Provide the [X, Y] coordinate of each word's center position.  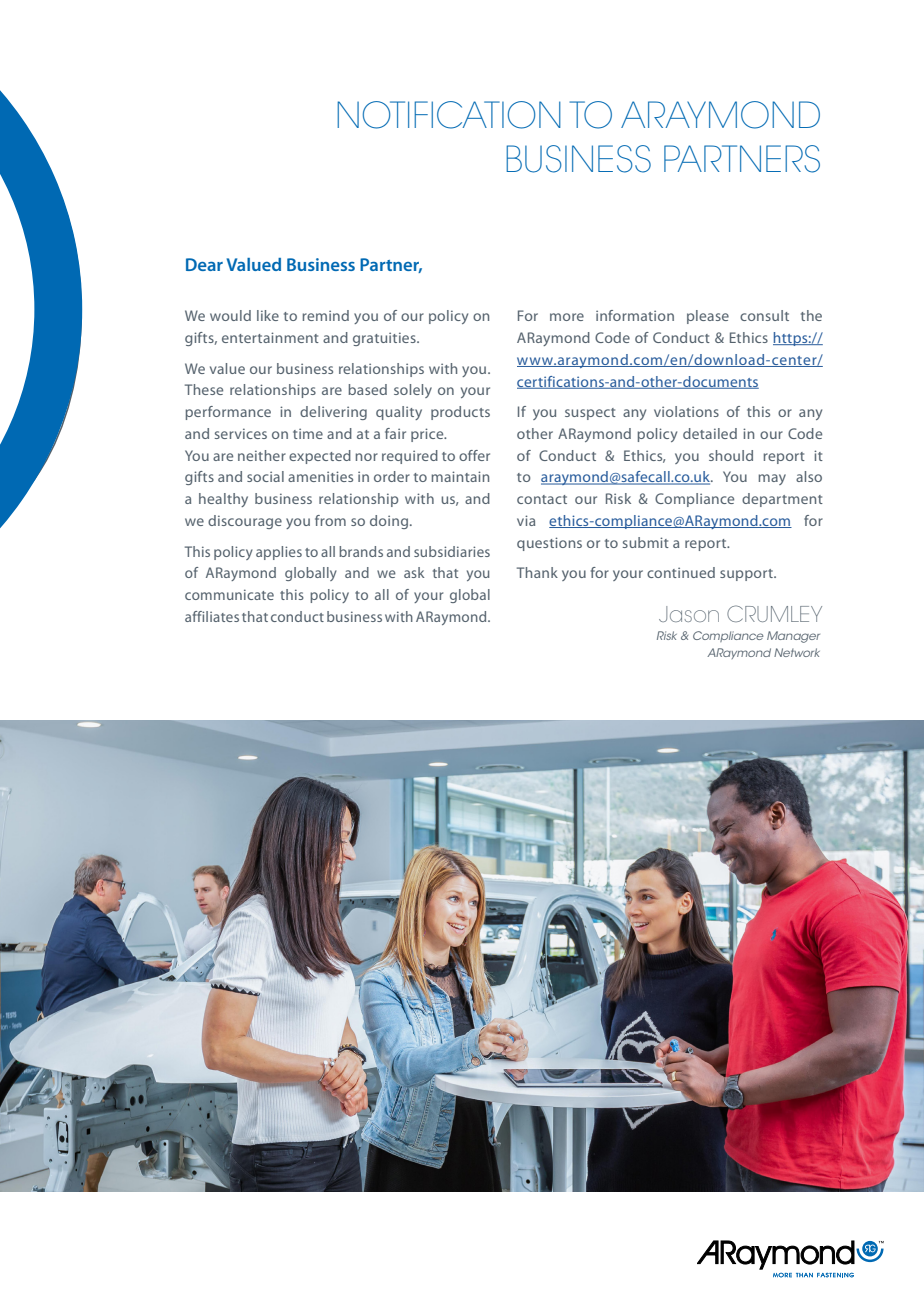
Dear [204, 264]
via [526, 520]
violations [686, 411]
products [460, 413]
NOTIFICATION [449, 115]
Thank [537, 572]
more [567, 317]
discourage [245, 522]
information [635, 315]
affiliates [212, 616]
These [204, 389]
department [782, 500]
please [708, 317]
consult [764, 315]
